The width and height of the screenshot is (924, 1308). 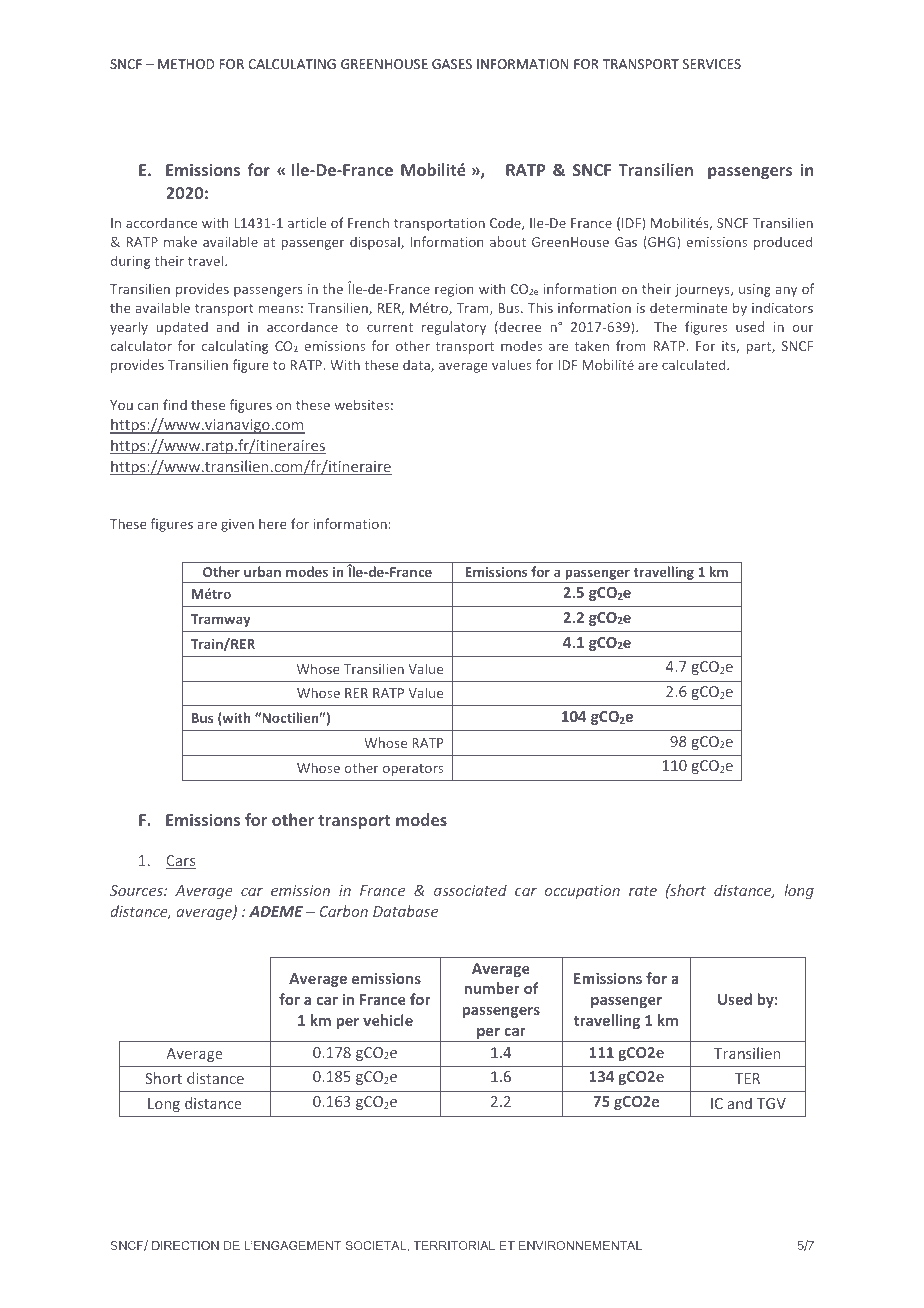 I want to click on METHOD, so click(x=186, y=64).
